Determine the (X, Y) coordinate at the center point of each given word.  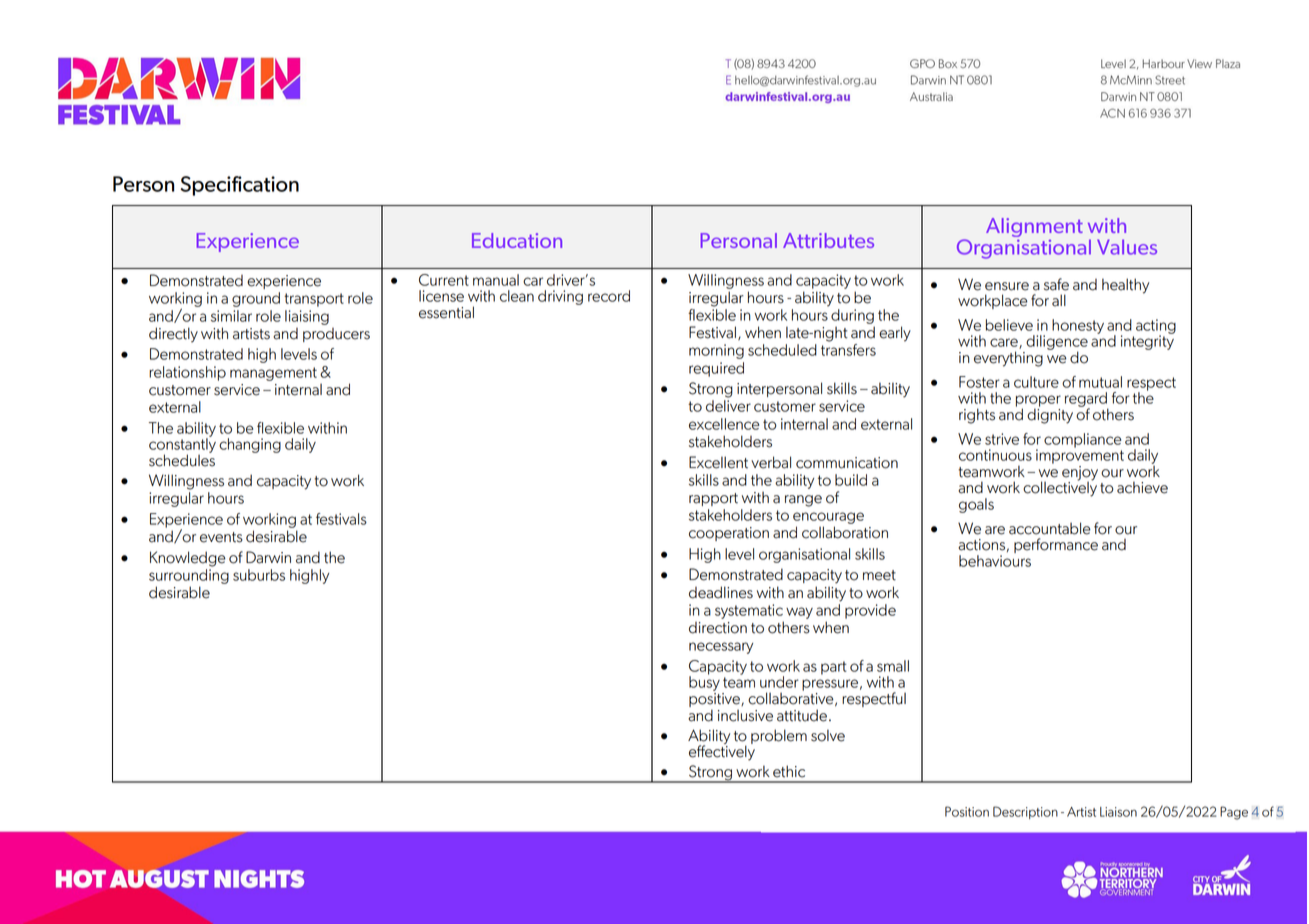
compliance (1082, 440)
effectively (722, 752)
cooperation (729, 534)
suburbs (259, 575)
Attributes (828, 240)
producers (336, 335)
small (893, 666)
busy (704, 682)
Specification (239, 186)
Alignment (1034, 227)
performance (1056, 545)
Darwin (268, 557)
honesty (1078, 326)
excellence (724, 424)
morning (716, 351)
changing (250, 445)
